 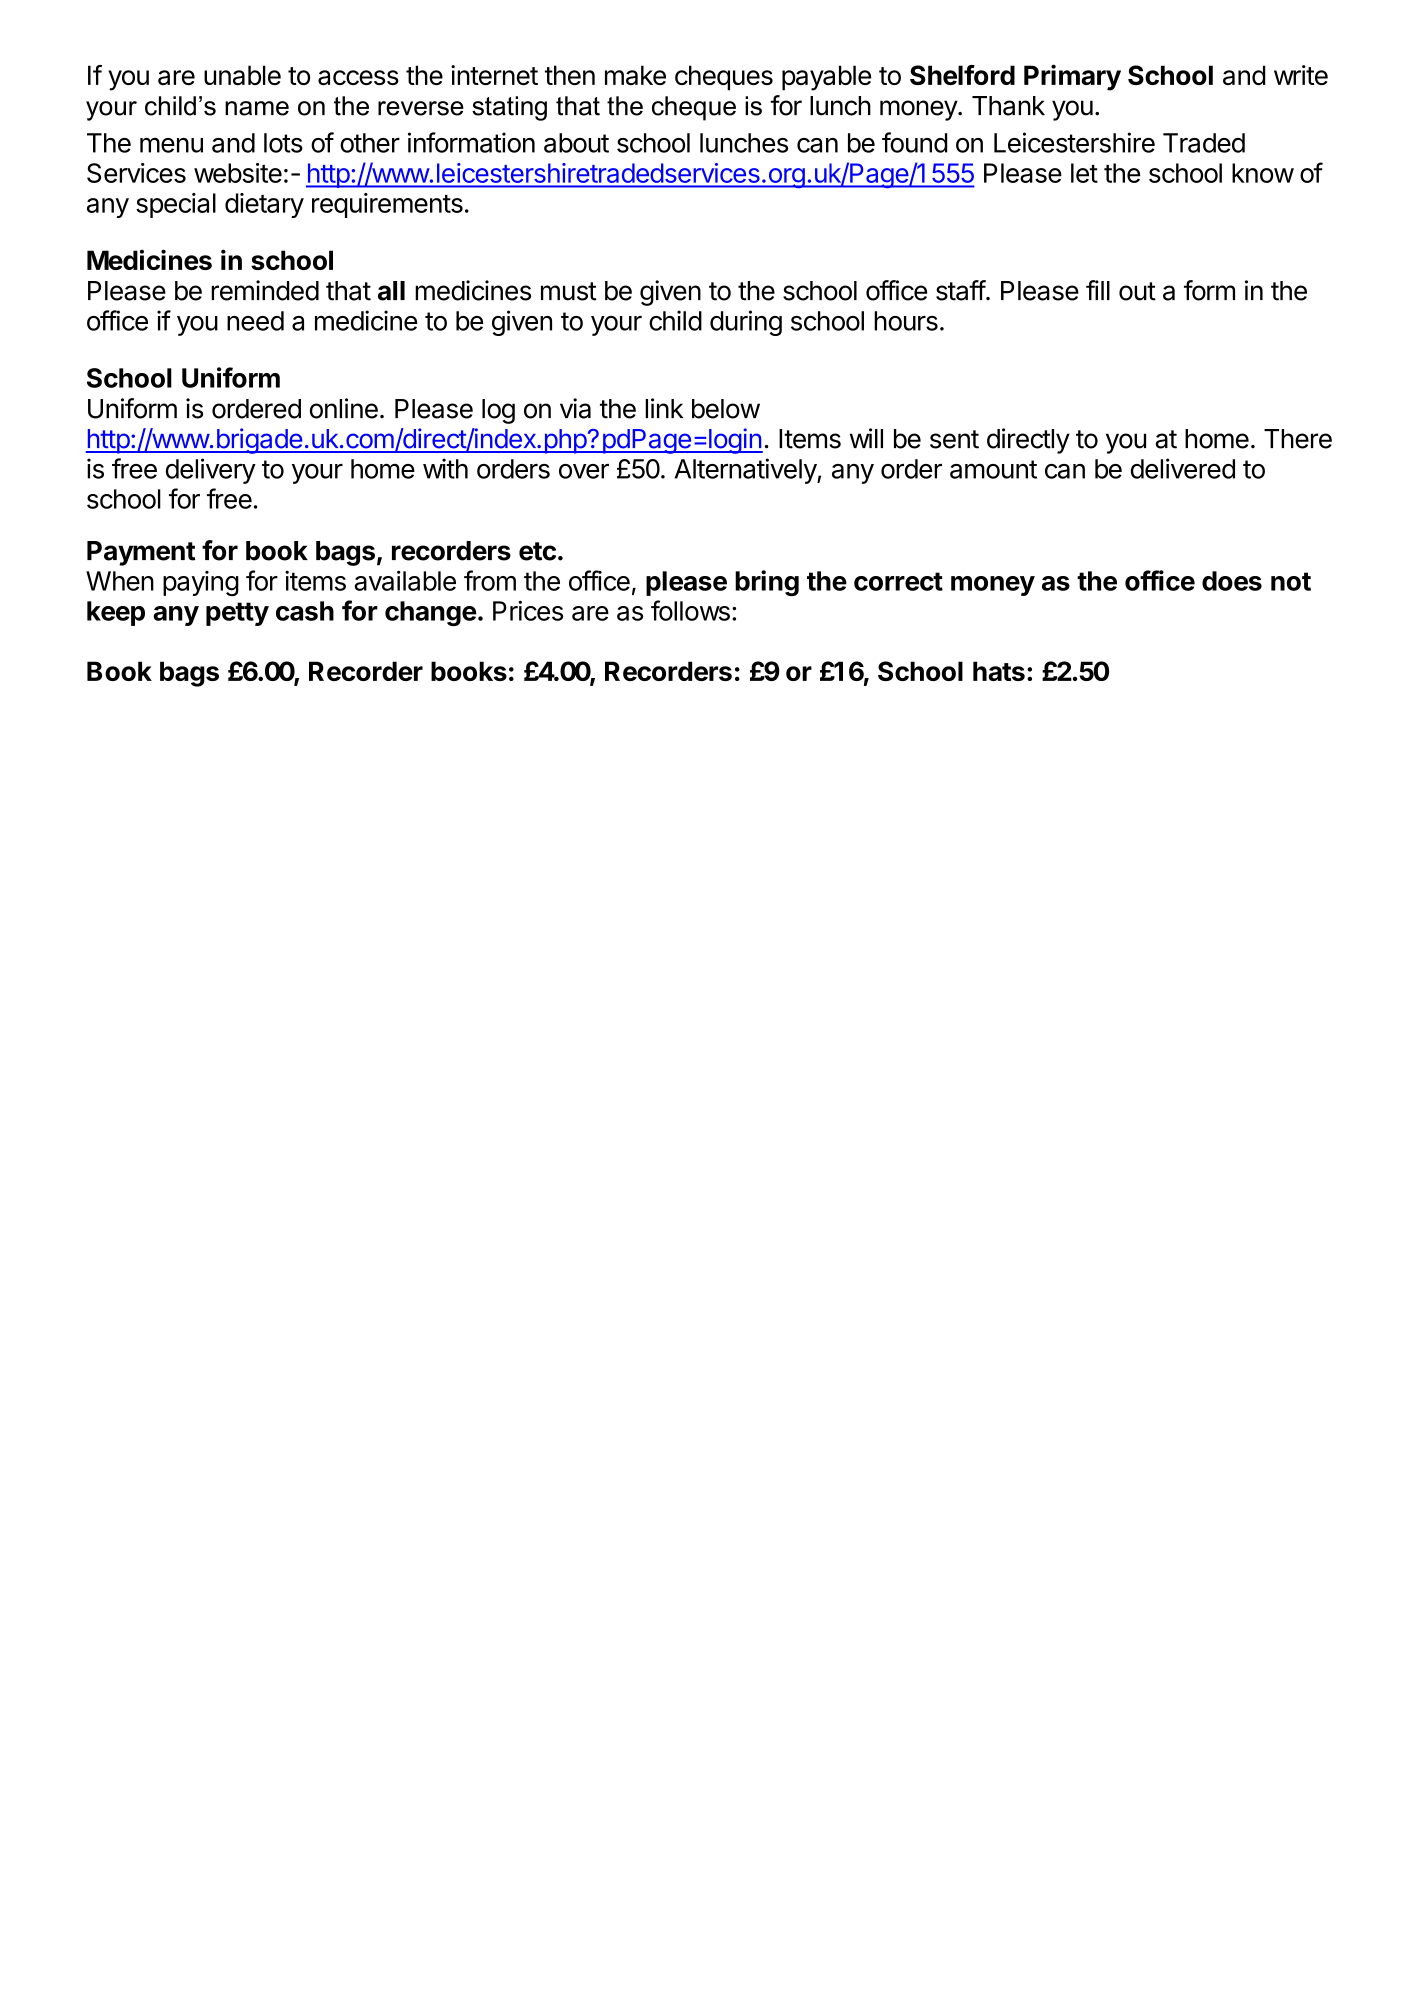 What do you see at coordinates (1072, 77) in the page?
I see `Primary` at bounding box center [1072, 77].
